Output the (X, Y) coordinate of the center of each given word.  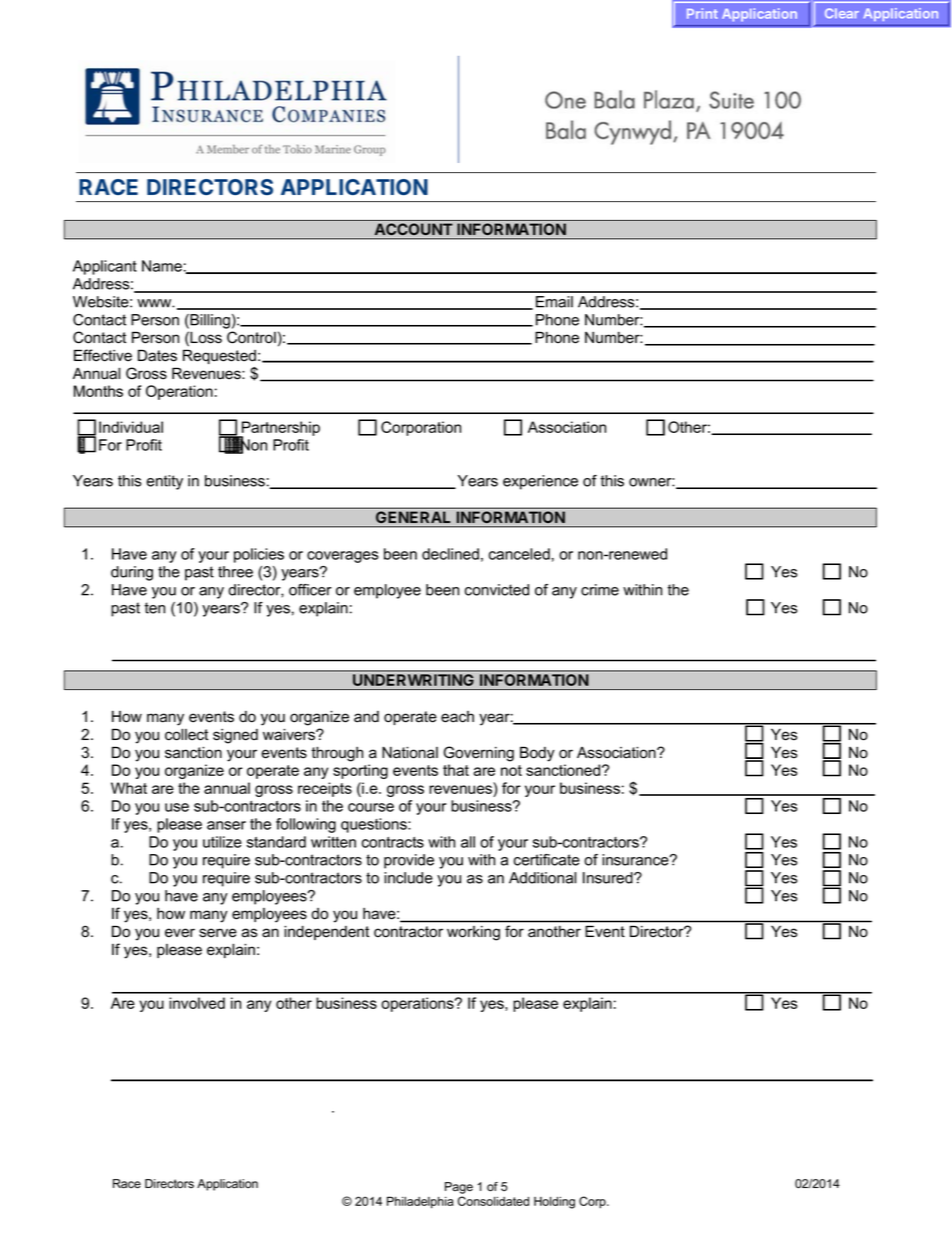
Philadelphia (420, 1202)
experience (540, 482)
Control (251, 337)
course (371, 807)
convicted (497, 590)
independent (326, 932)
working (473, 933)
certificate (547, 860)
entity (164, 482)
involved (197, 1003)
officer (310, 590)
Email (554, 302)
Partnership (280, 429)
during (132, 573)
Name (162, 266)
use (177, 807)
